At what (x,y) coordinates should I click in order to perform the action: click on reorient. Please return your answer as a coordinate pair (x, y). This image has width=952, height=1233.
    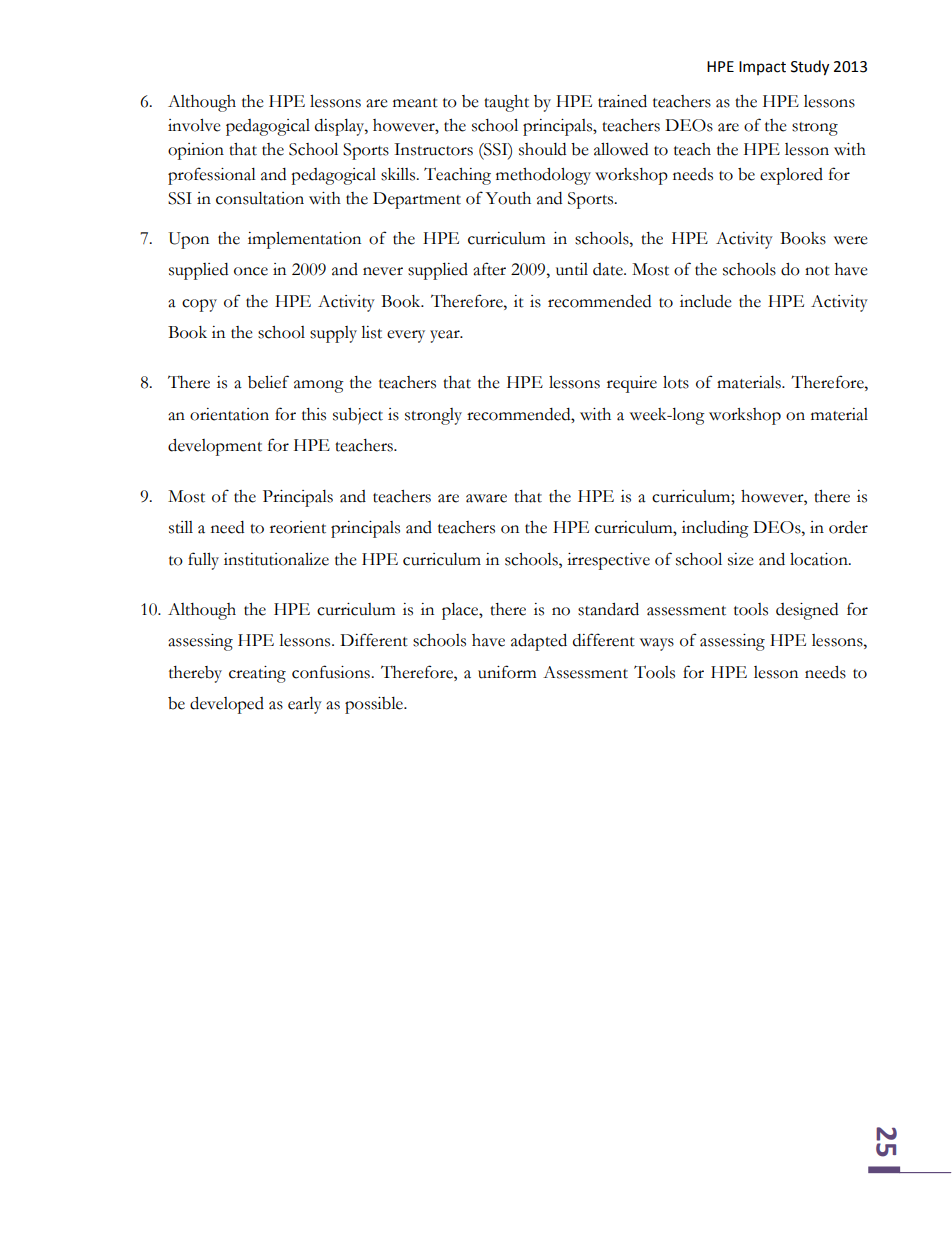
    Looking at the image, I should click on (298, 527).
